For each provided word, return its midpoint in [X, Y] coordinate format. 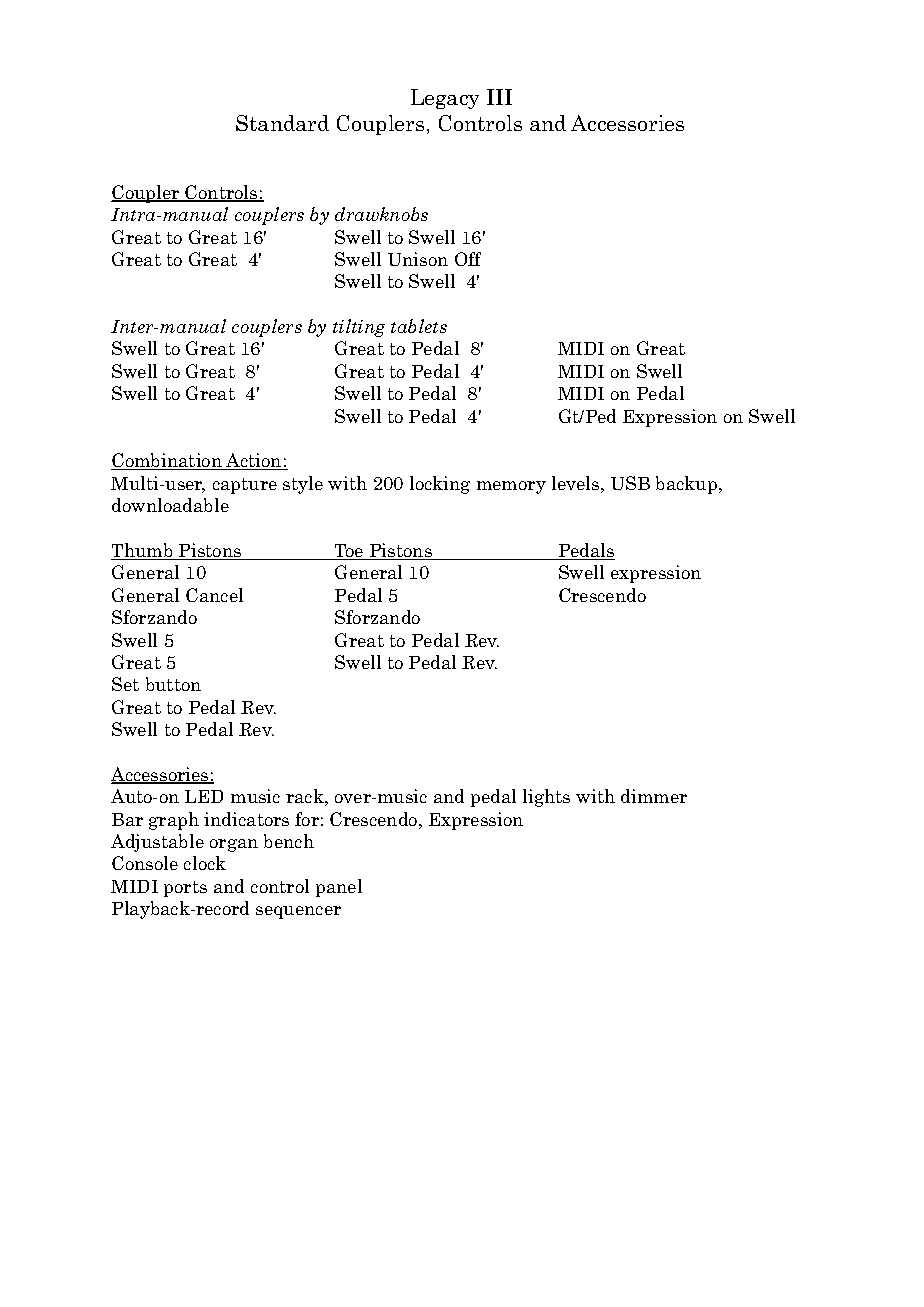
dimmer [654, 796]
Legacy [445, 99]
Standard [282, 123]
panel [339, 888]
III [499, 97]
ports [185, 889]
